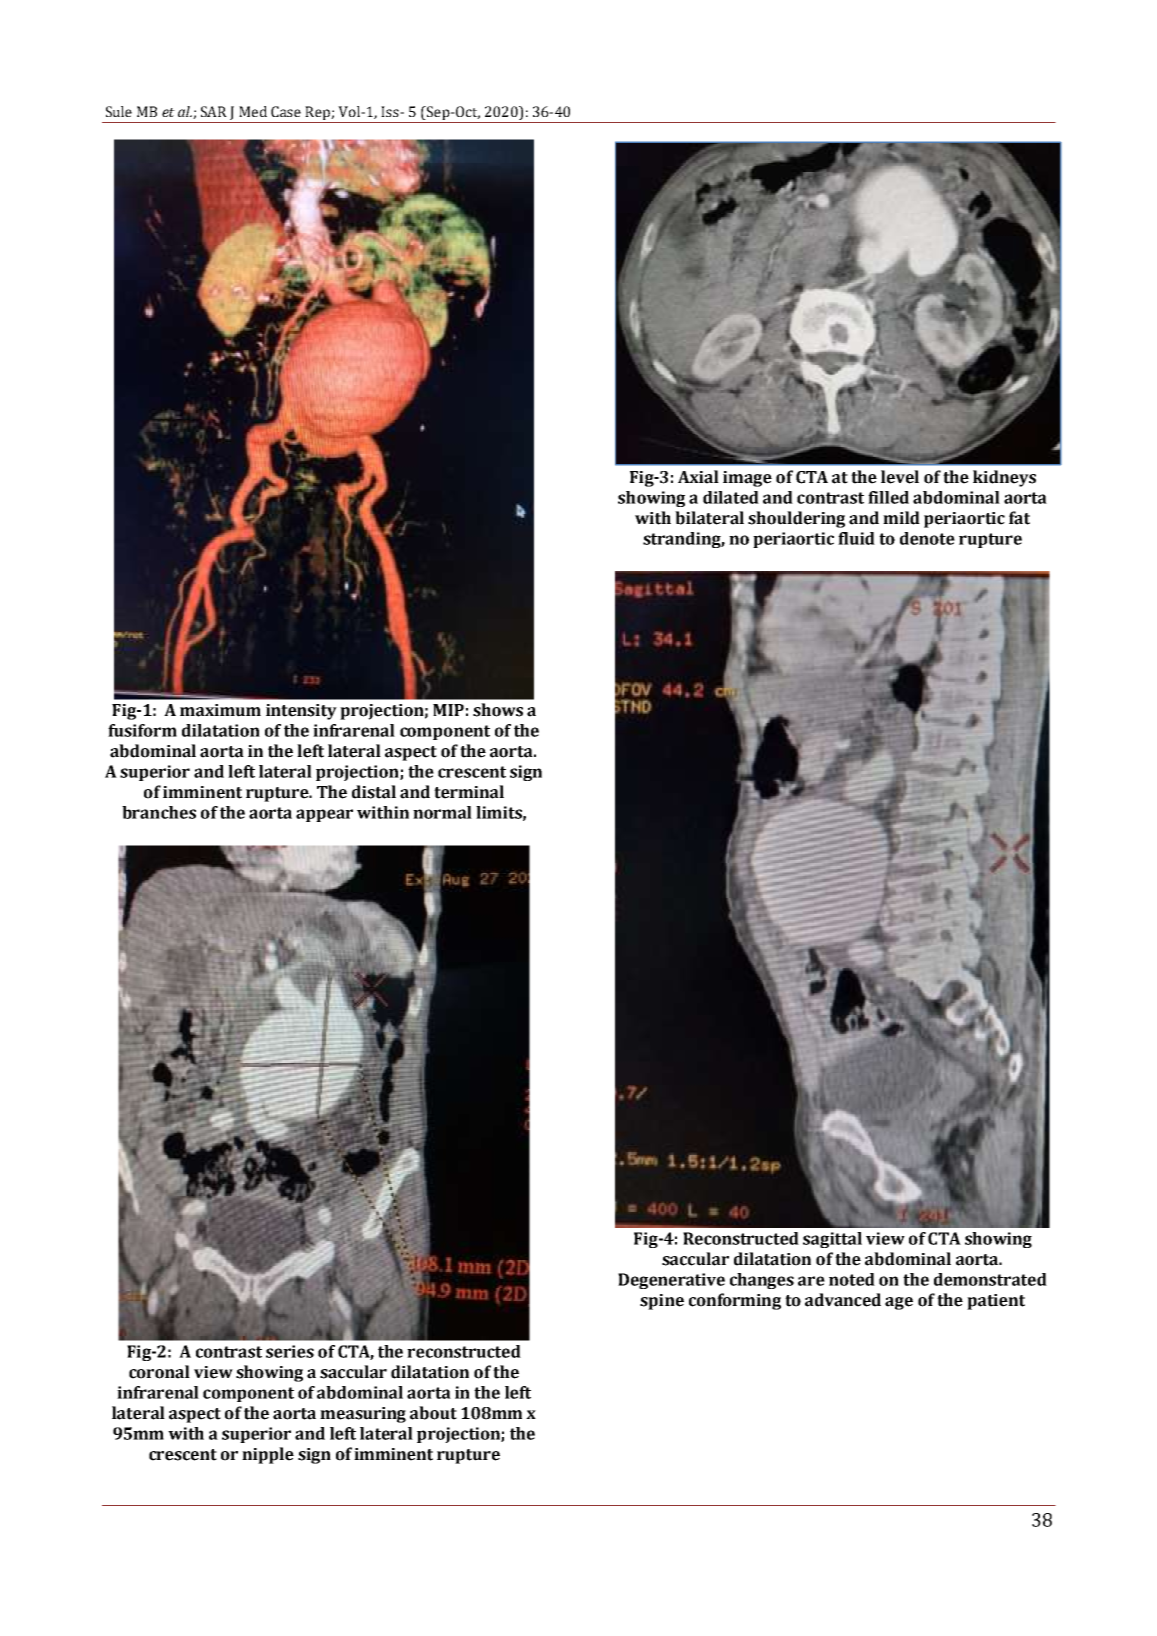 This screenshot has width=1157, height=1636. I want to click on level, so click(900, 477).
